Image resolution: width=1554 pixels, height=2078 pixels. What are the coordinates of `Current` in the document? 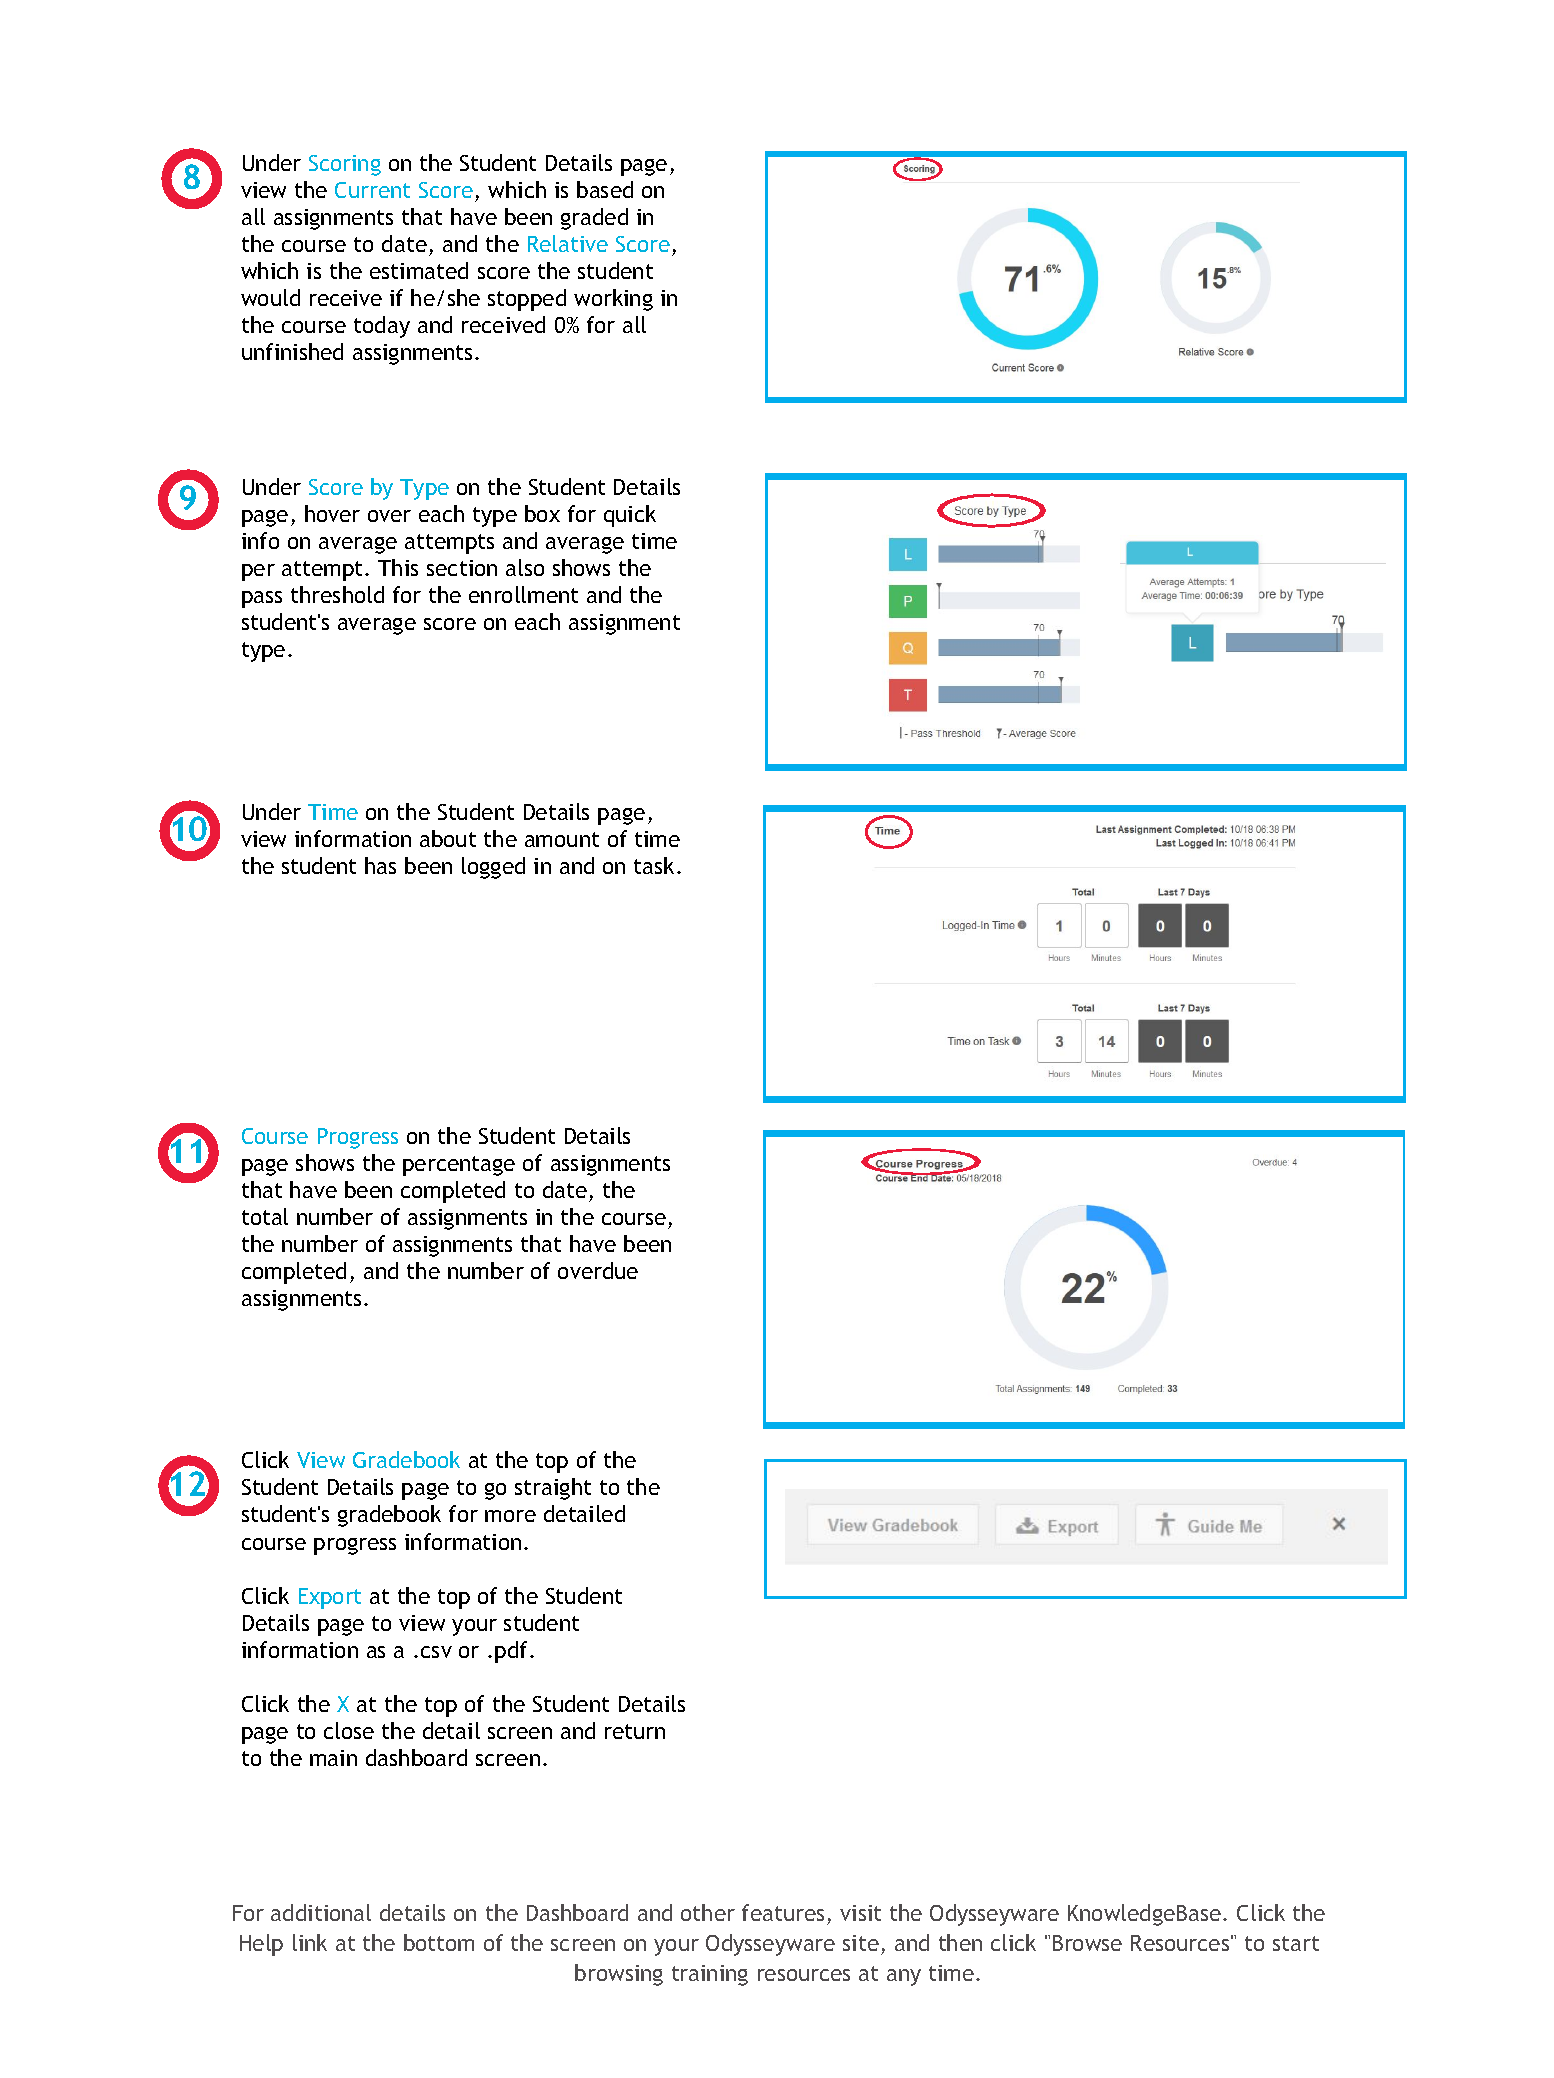 It's located at (372, 190).
